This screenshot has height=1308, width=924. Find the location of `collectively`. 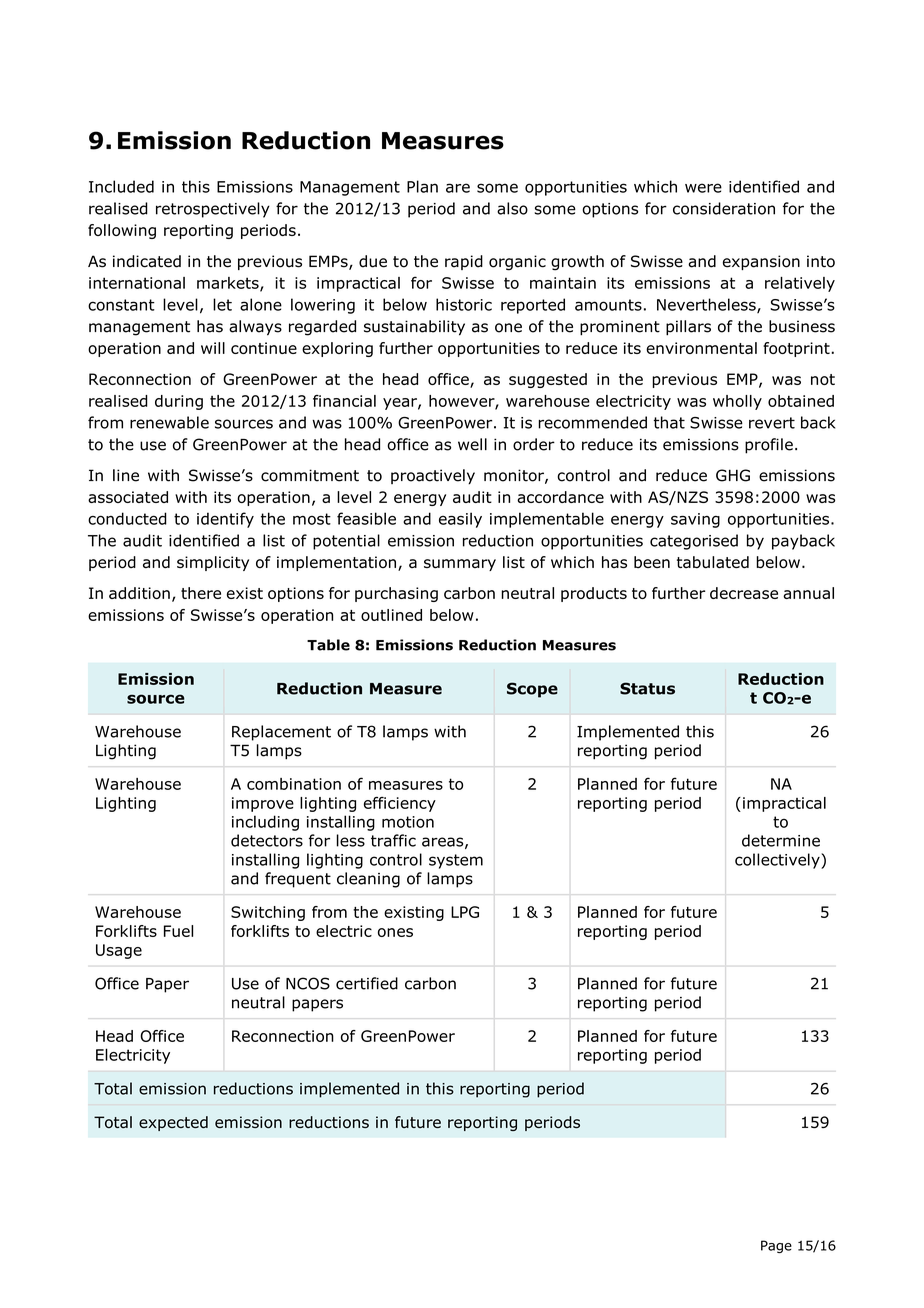

collectively is located at coordinates (778, 861).
